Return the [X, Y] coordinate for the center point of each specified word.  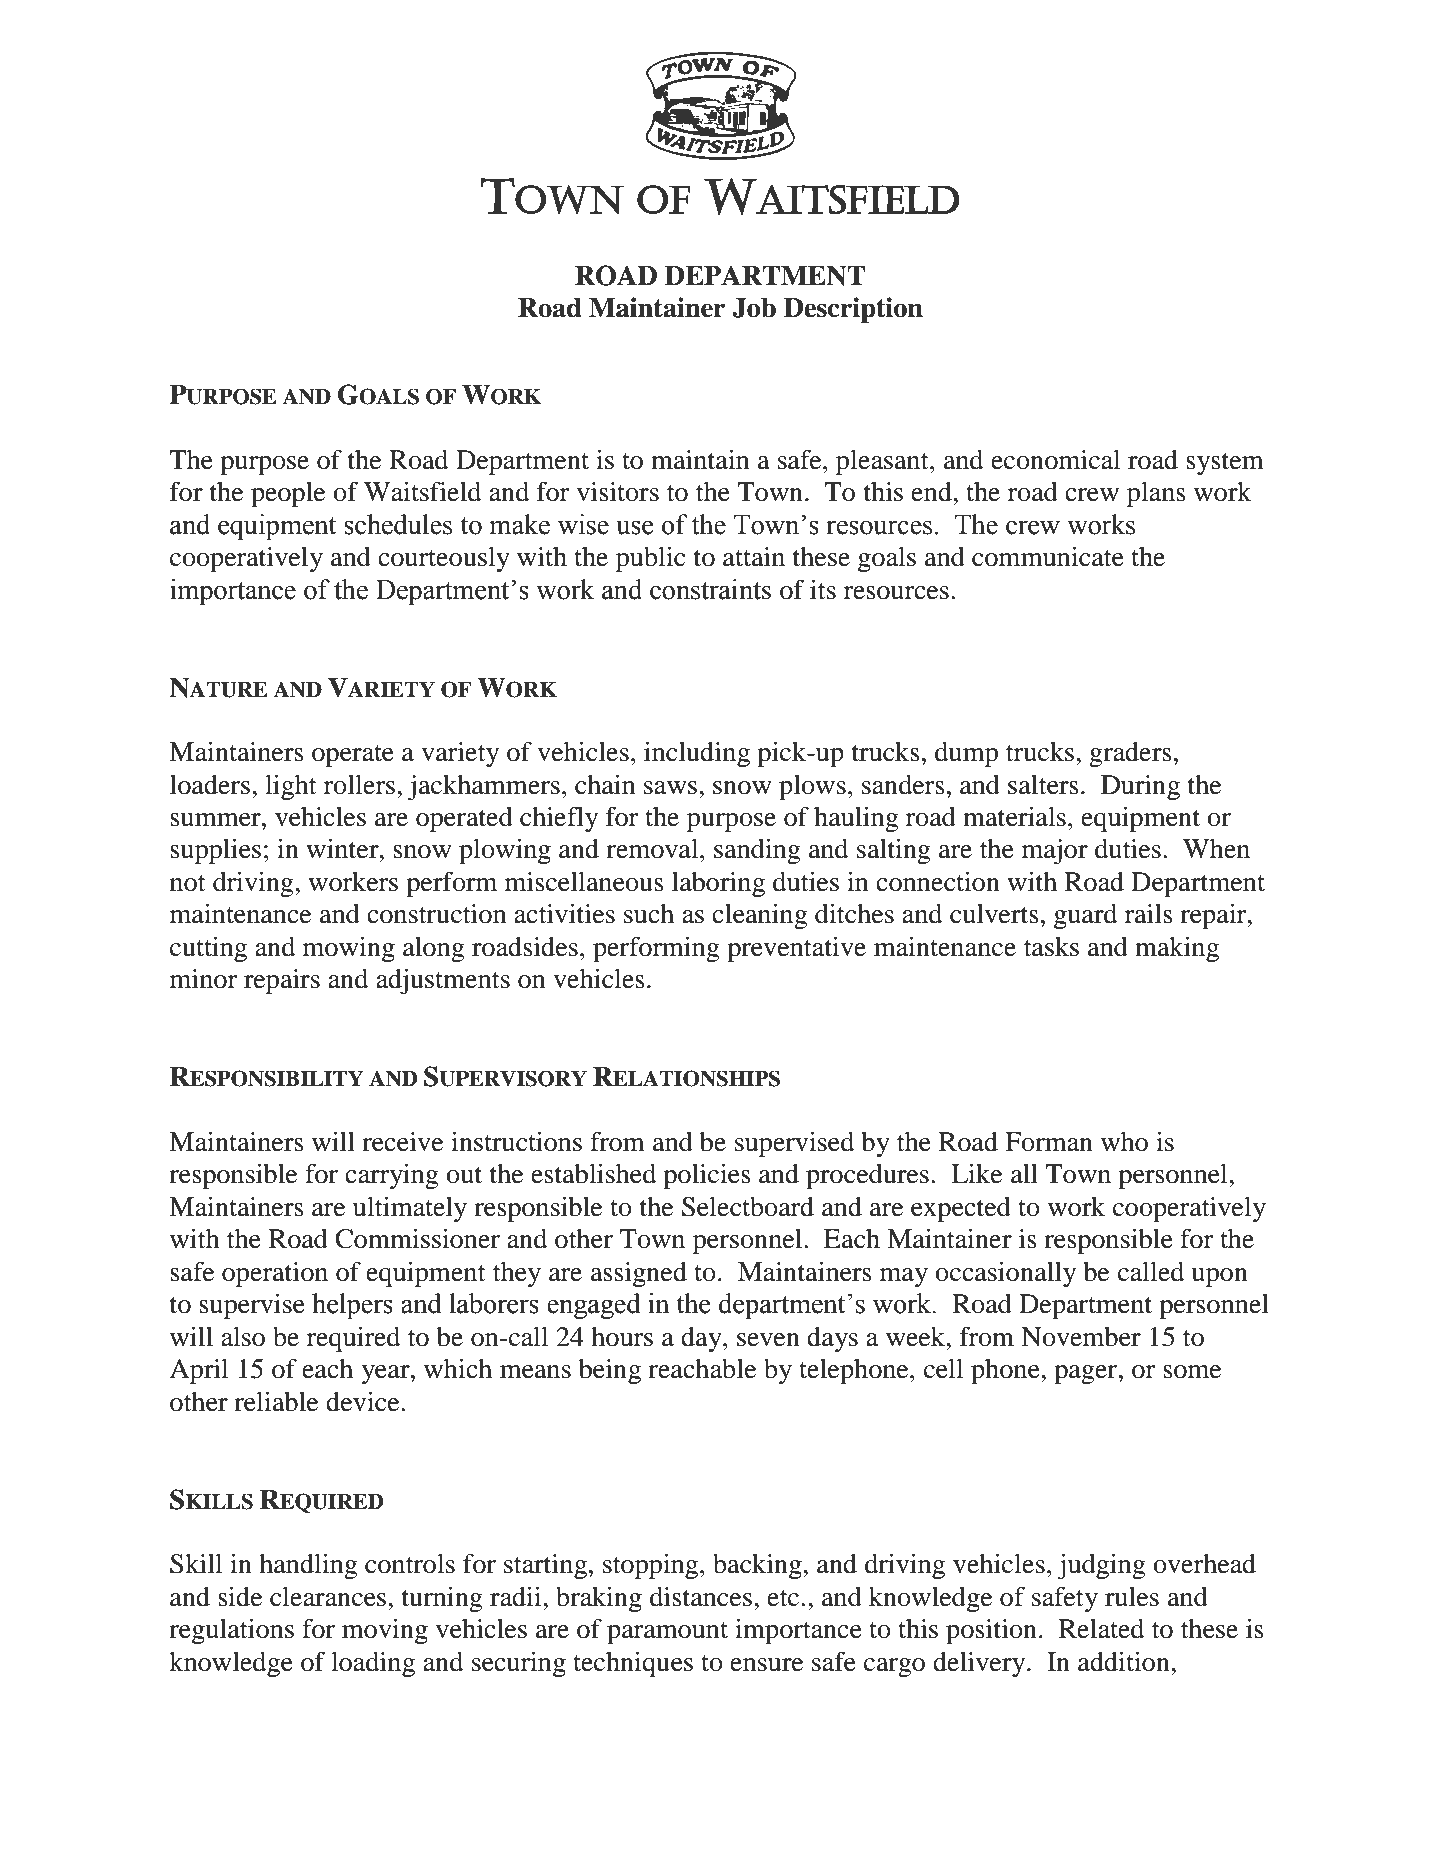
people [288, 494]
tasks [1051, 947]
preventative [796, 949]
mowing [349, 949]
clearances [329, 1597]
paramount [667, 1633]
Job [754, 308]
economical [1055, 460]
